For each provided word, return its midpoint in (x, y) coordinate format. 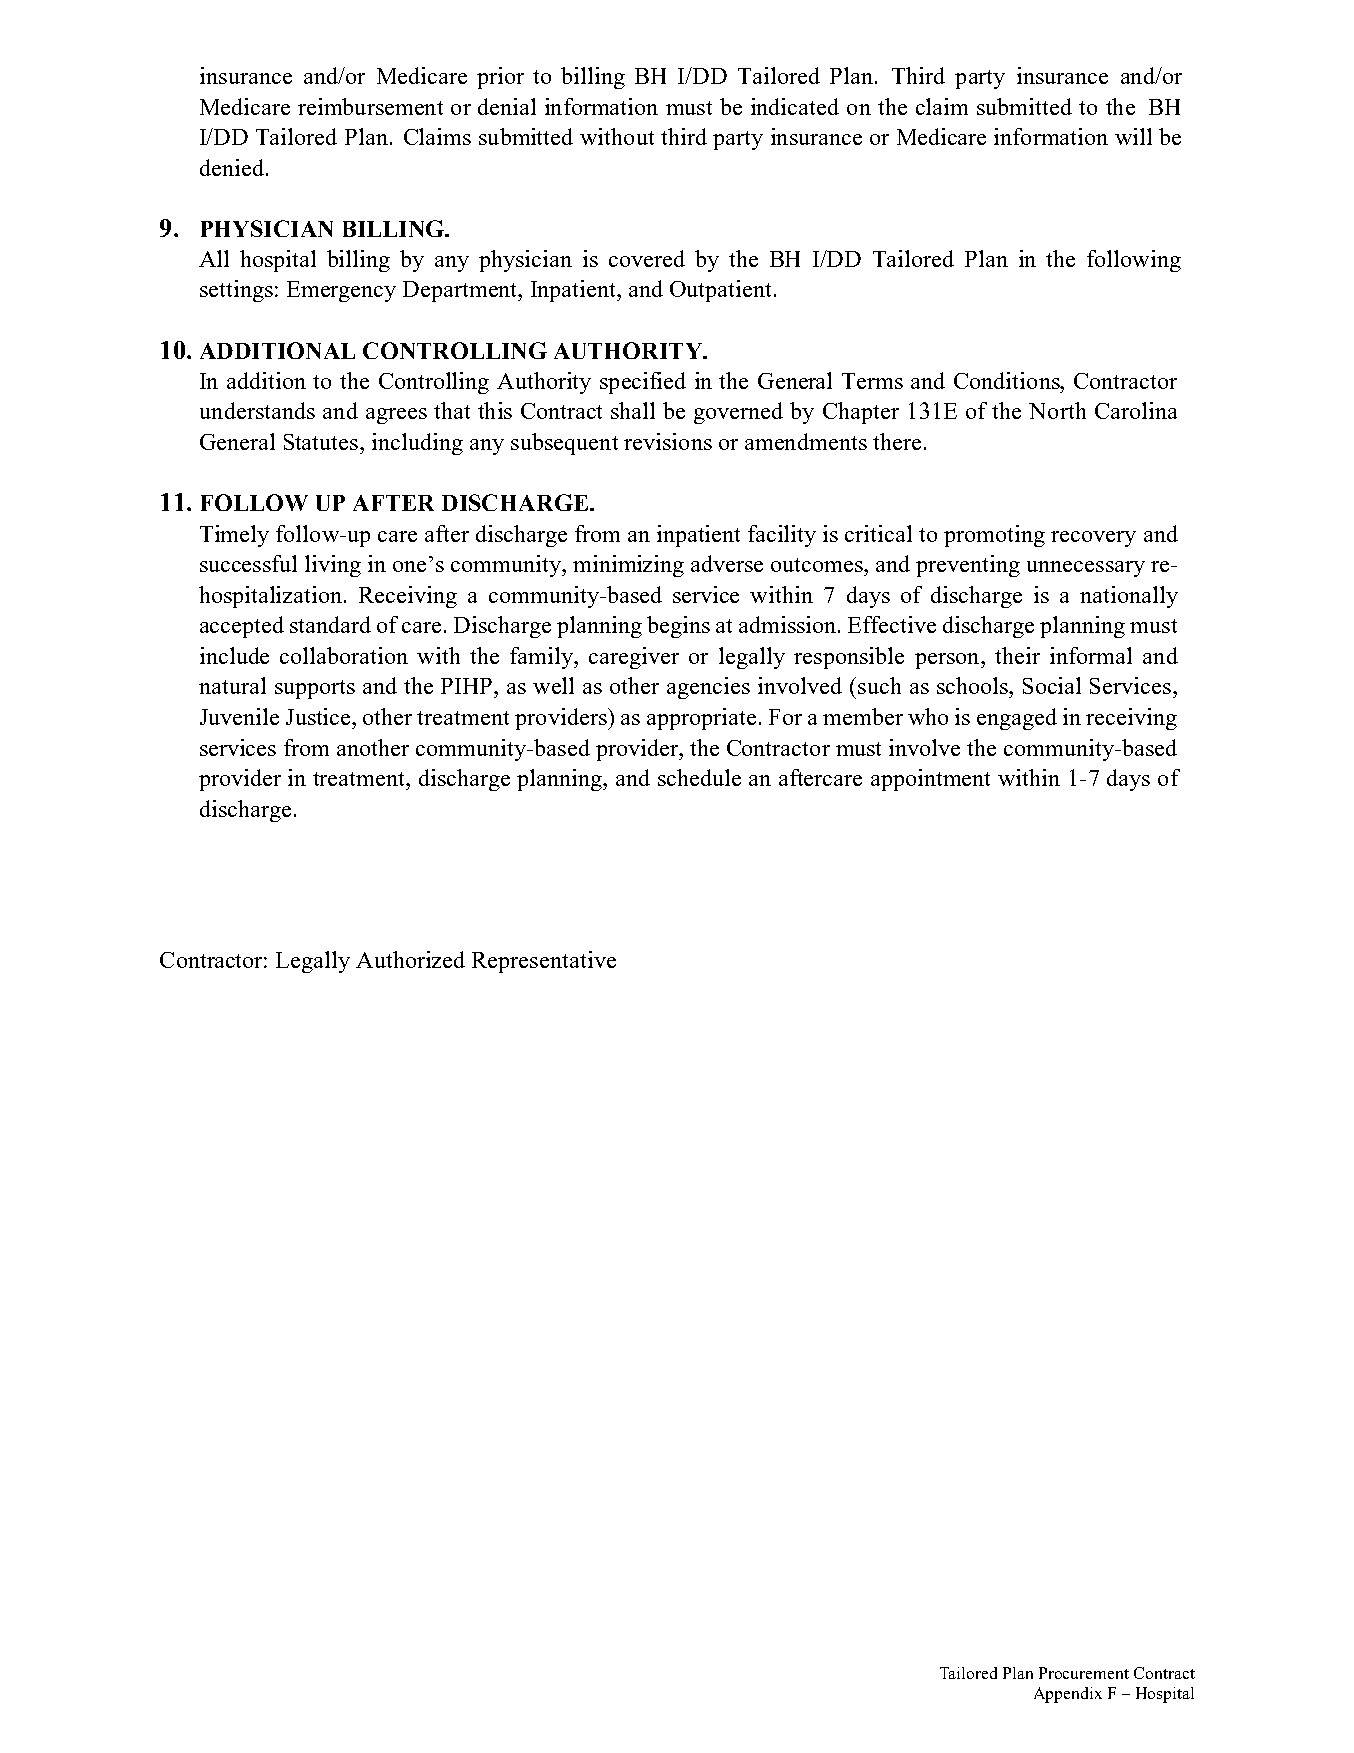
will (1133, 136)
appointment (930, 780)
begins (678, 627)
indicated (795, 106)
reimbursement (370, 106)
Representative (544, 962)
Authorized (410, 959)
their (1017, 655)
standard (330, 624)
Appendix (1068, 1695)
